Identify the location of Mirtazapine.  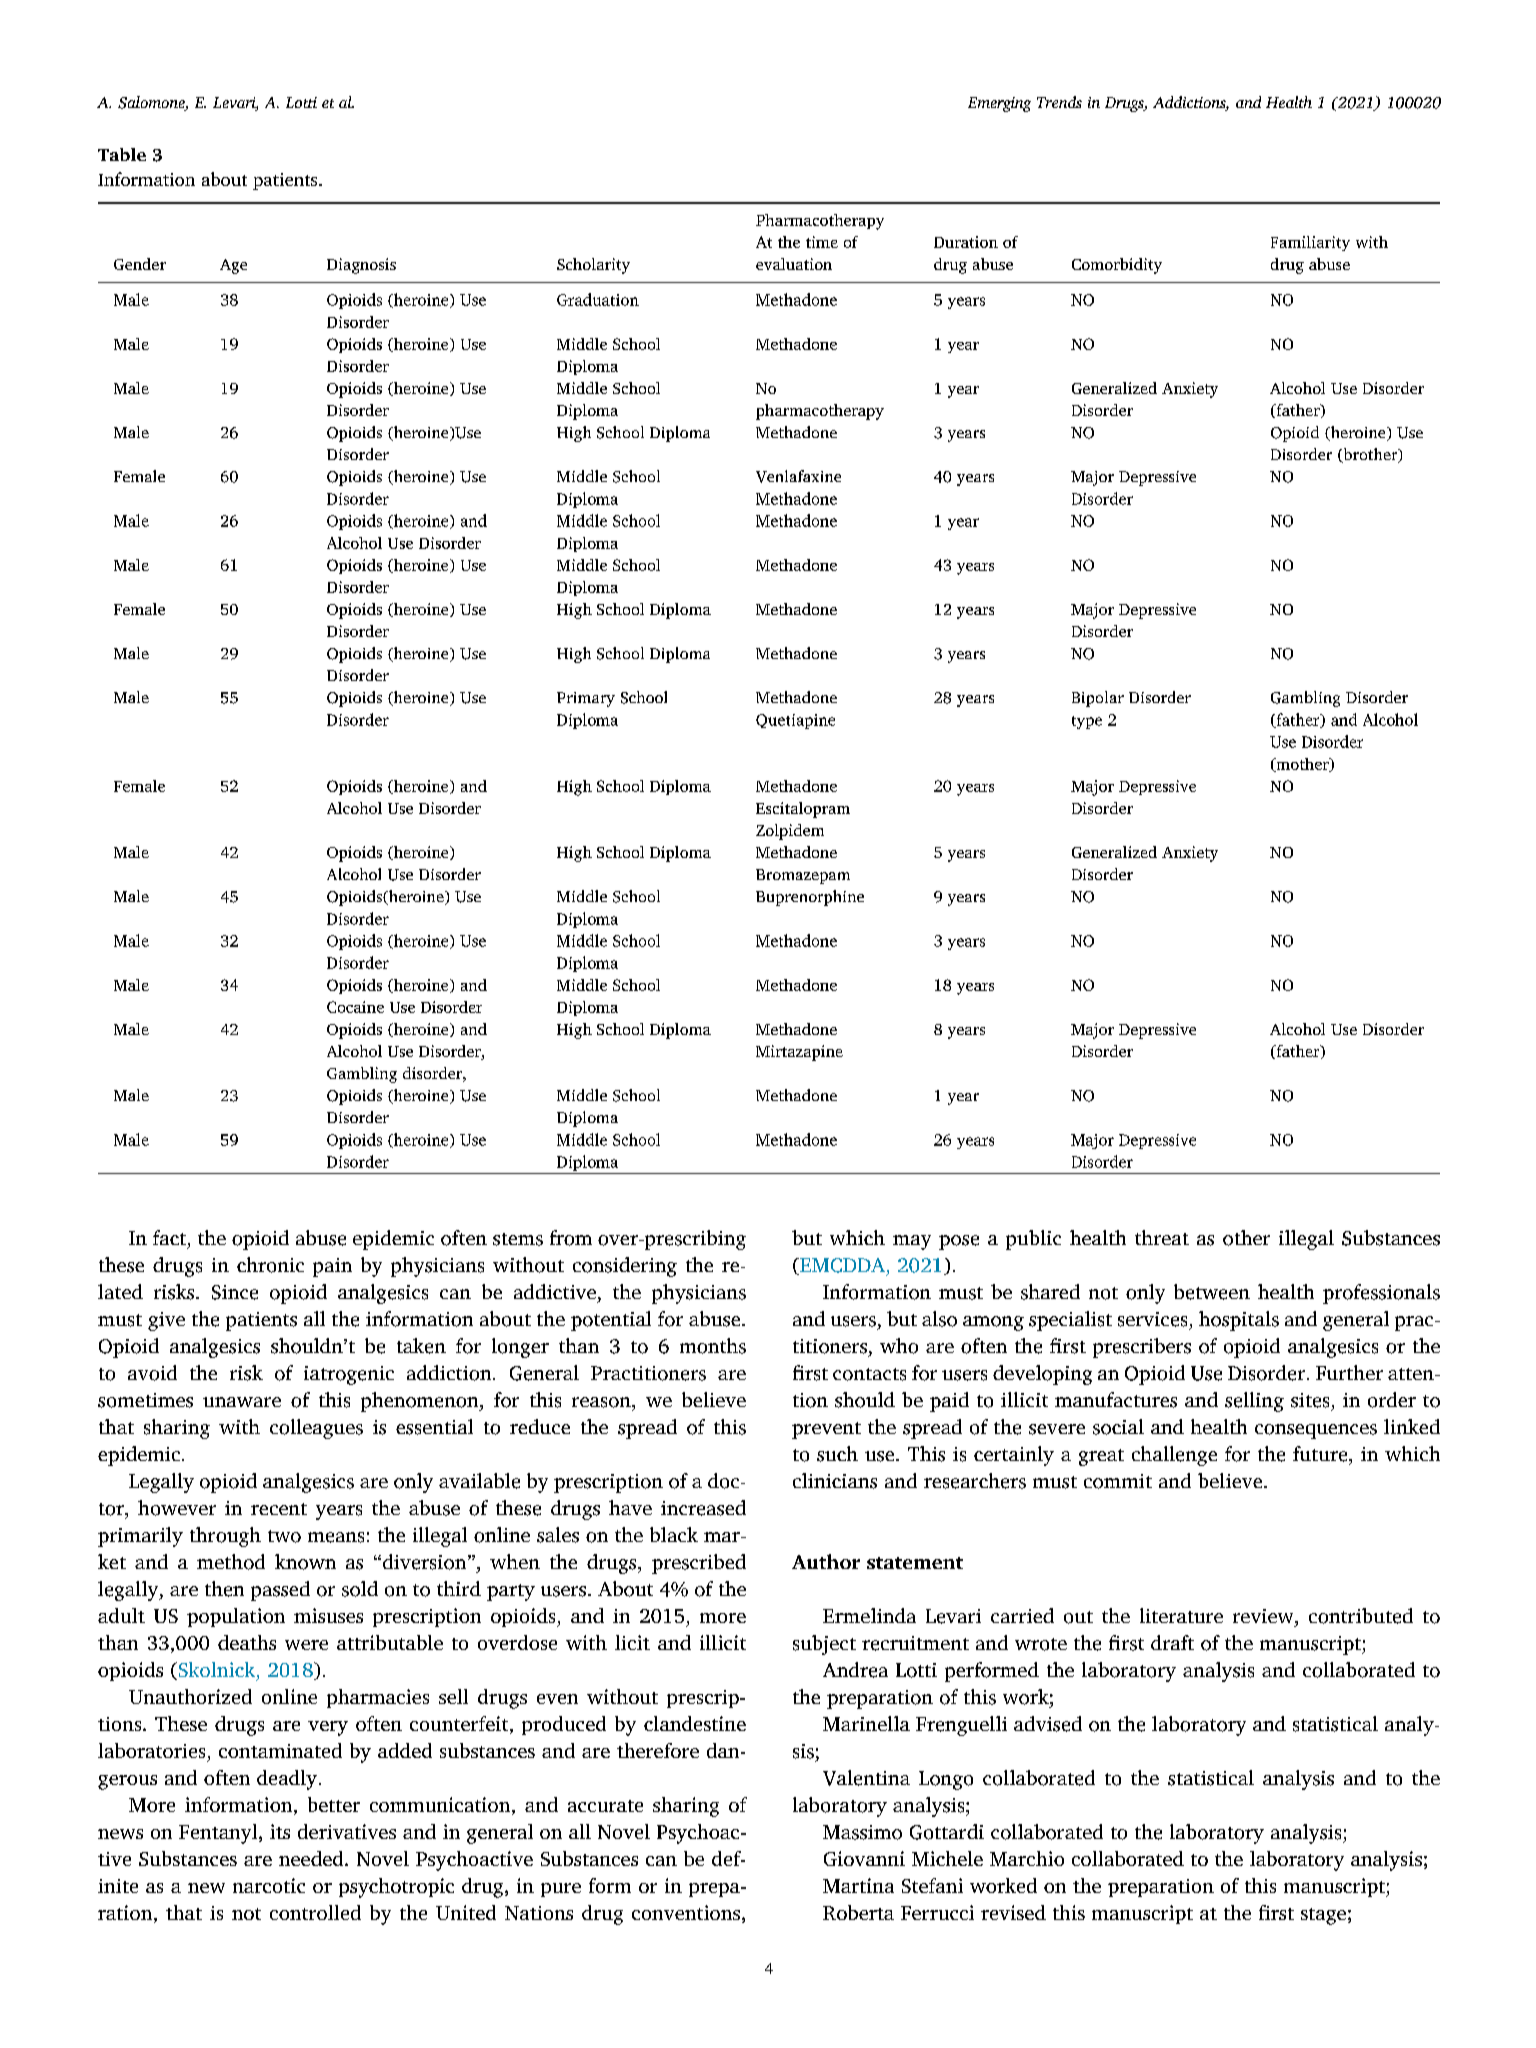
(799, 1053).
